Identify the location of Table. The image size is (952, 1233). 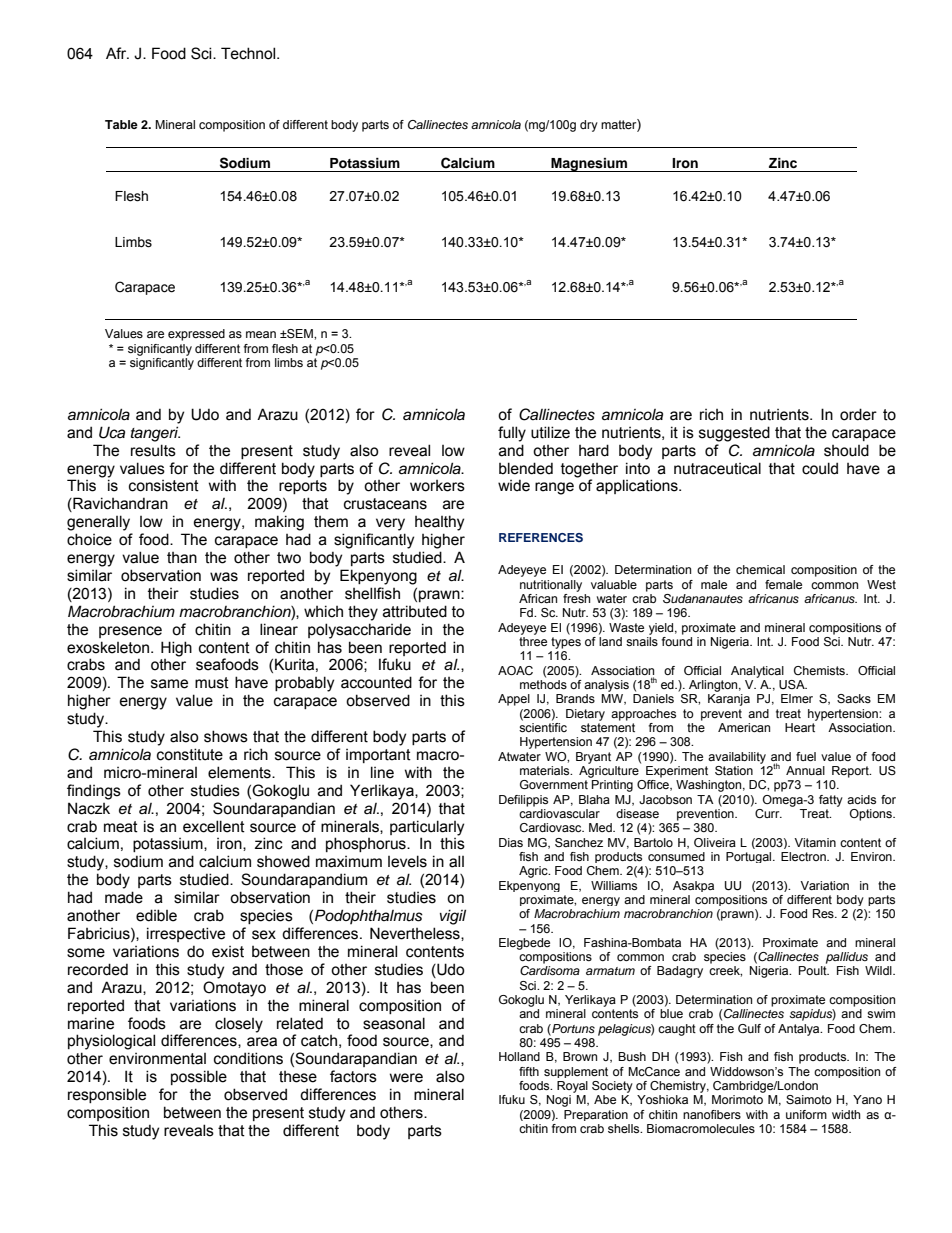
(121, 124).
